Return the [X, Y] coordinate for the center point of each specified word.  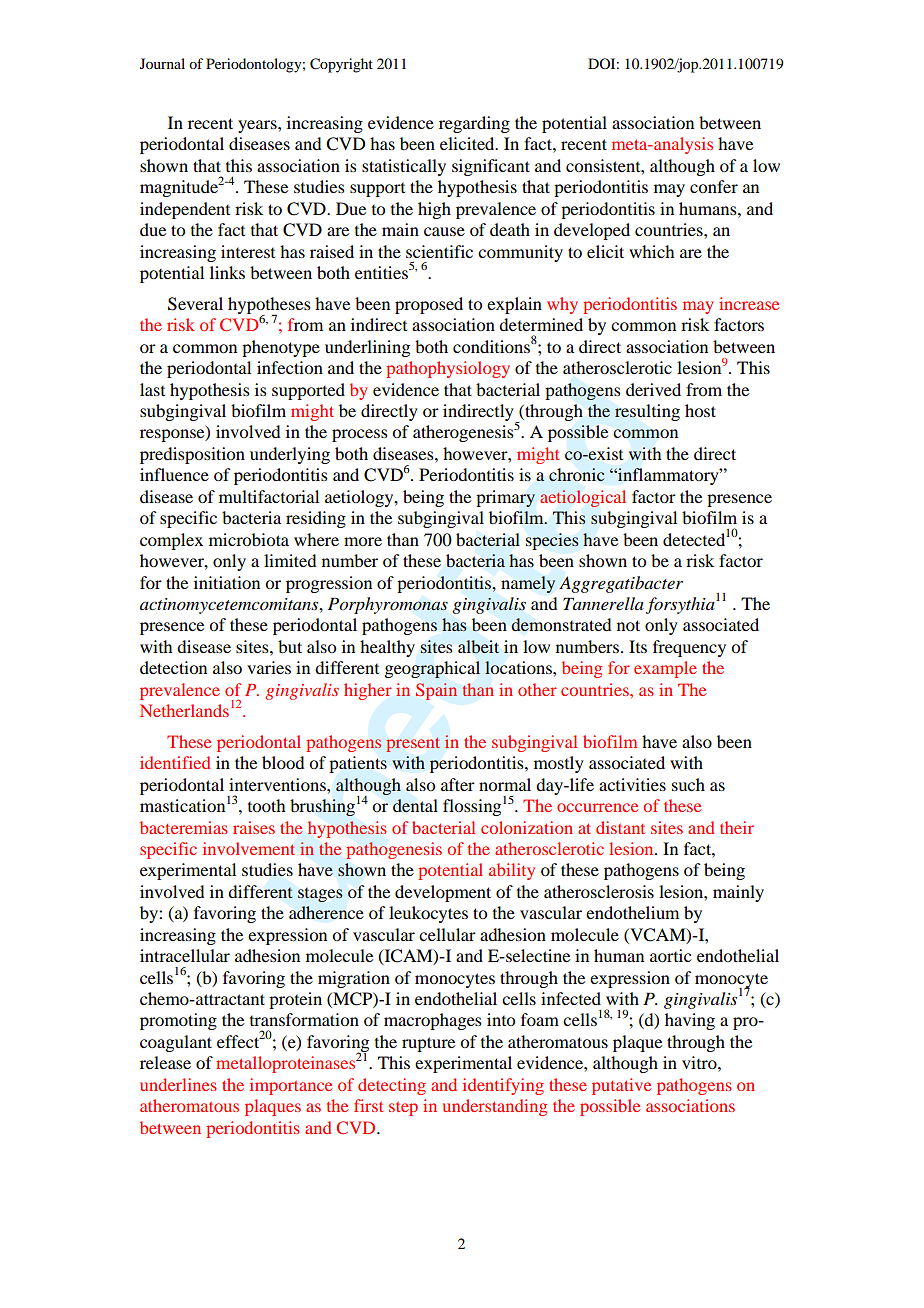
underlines [178, 1084]
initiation [227, 582]
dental [415, 806]
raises [254, 827]
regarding [474, 124]
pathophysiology [448, 369]
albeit [478, 646]
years [258, 126]
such [688, 784]
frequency [689, 648]
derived [653, 389]
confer [714, 186]
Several [195, 304]
